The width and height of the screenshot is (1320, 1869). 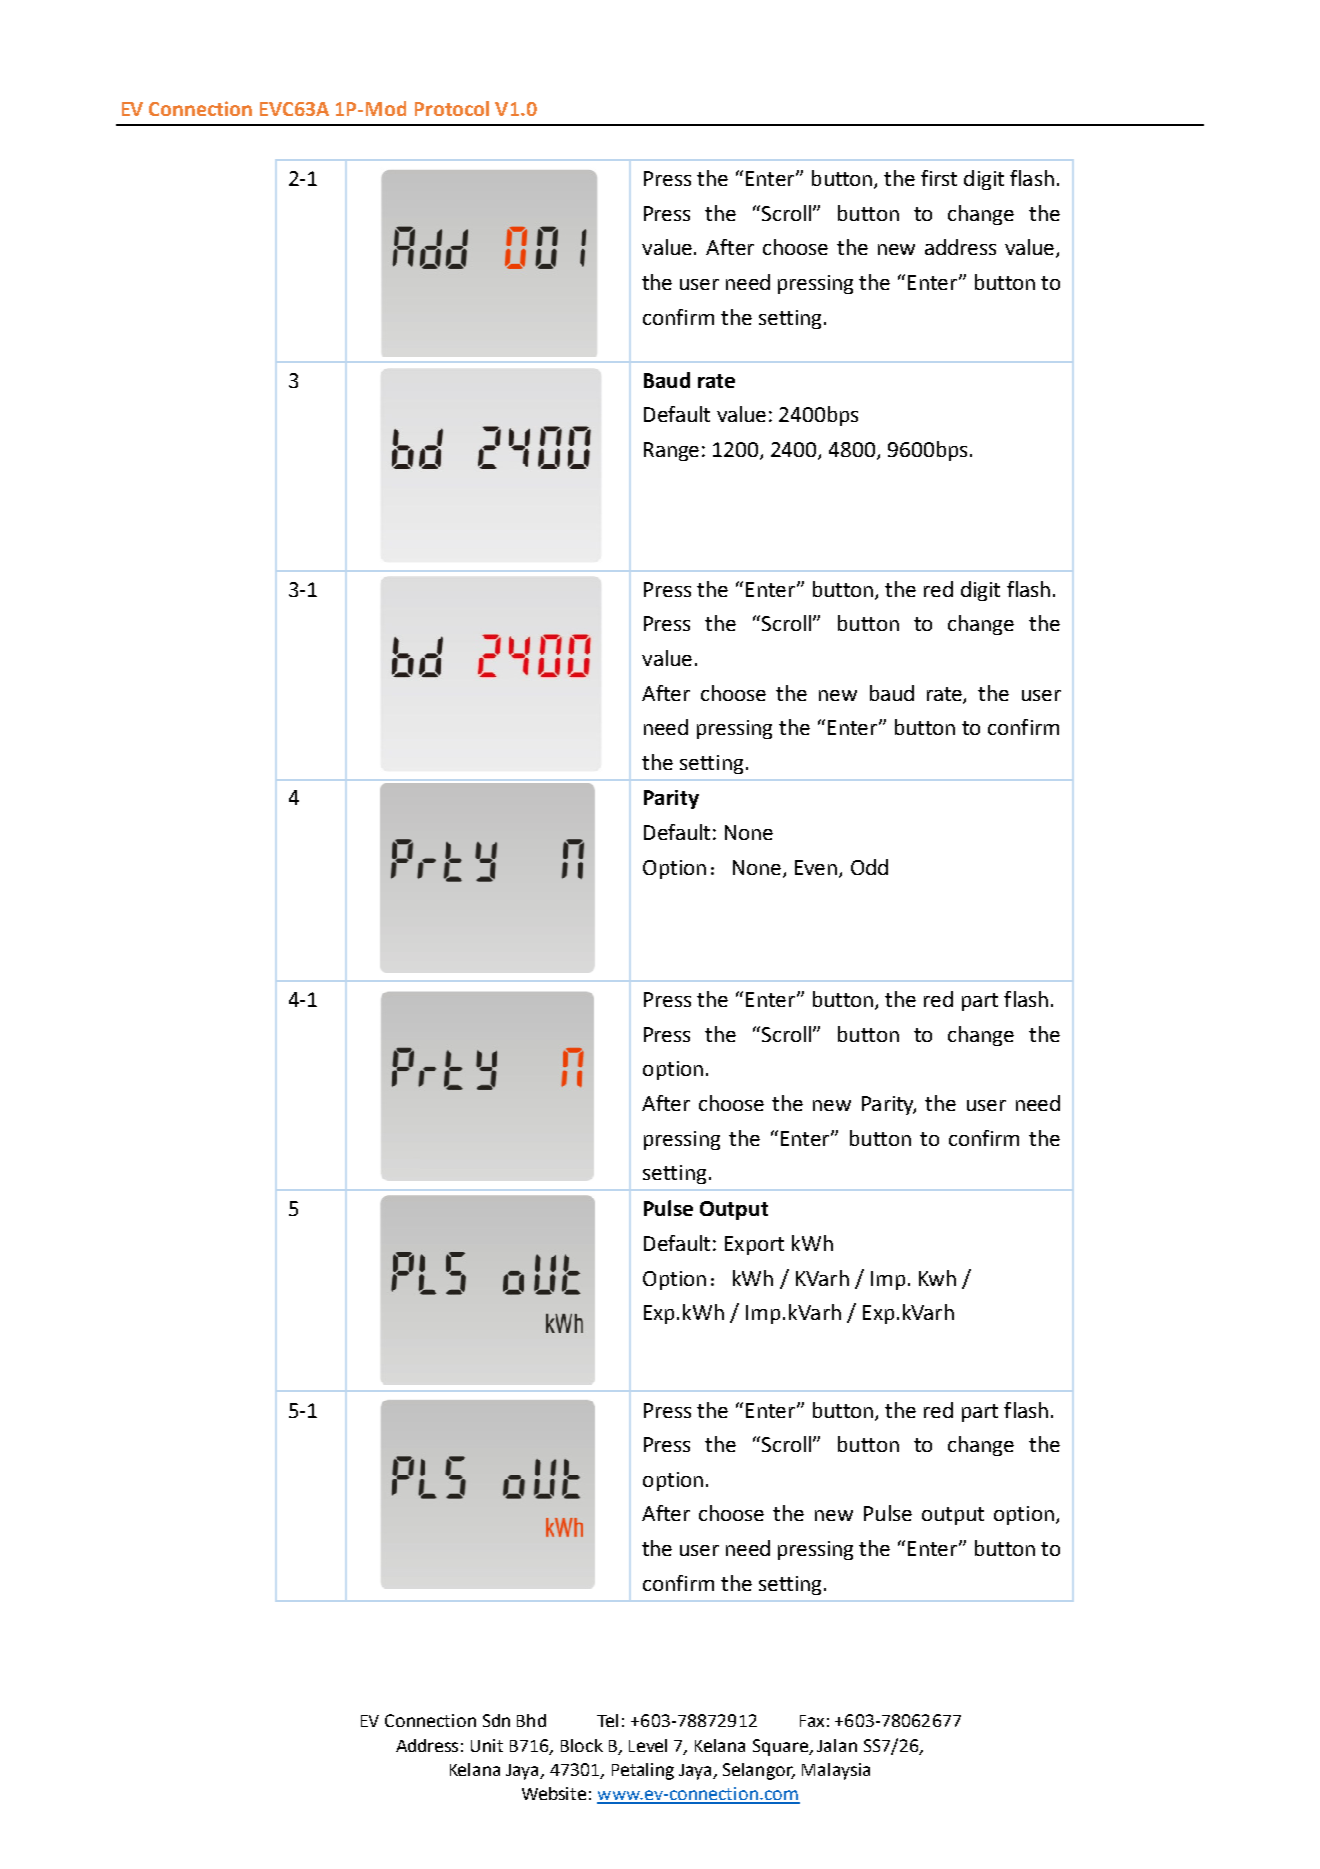 What do you see at coordinates (816, 867) in the screenshot?
I see `Even` at bounding box center [816, 867].
